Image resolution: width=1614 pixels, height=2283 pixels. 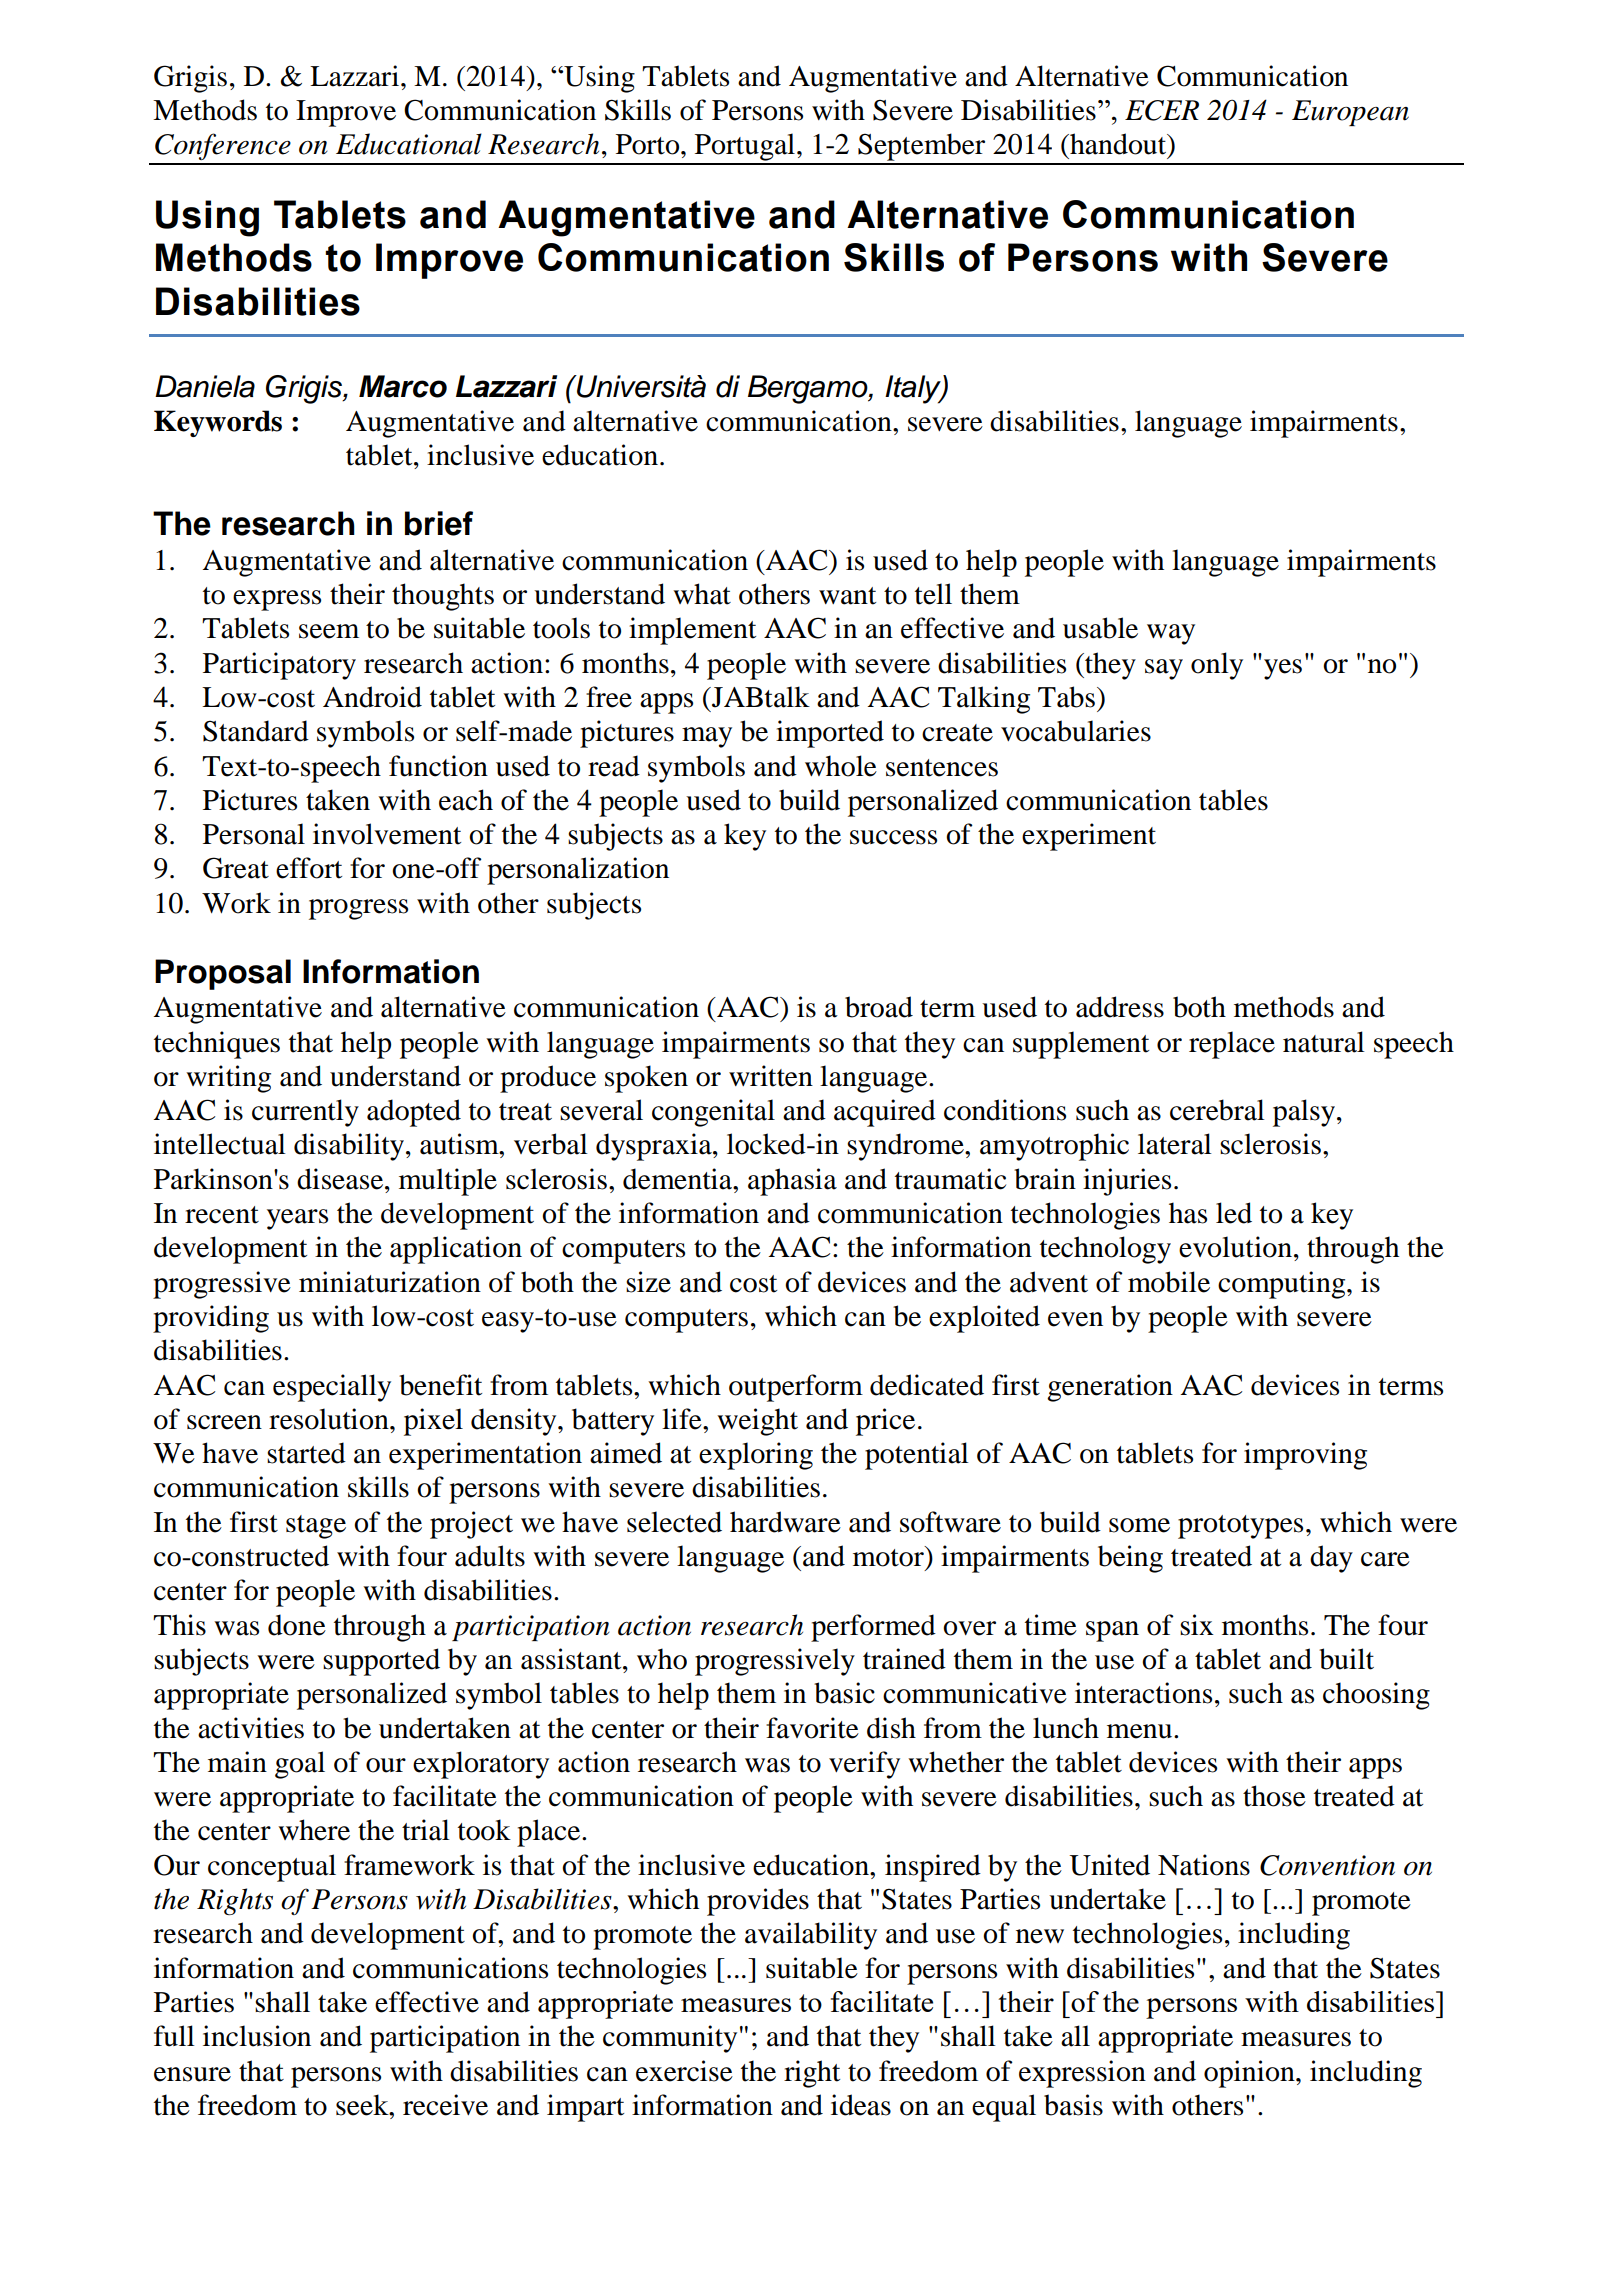 What do you see at coordinates (330, 1419) in the image?
I see `resolution` at bounding box center [330, 1419].
